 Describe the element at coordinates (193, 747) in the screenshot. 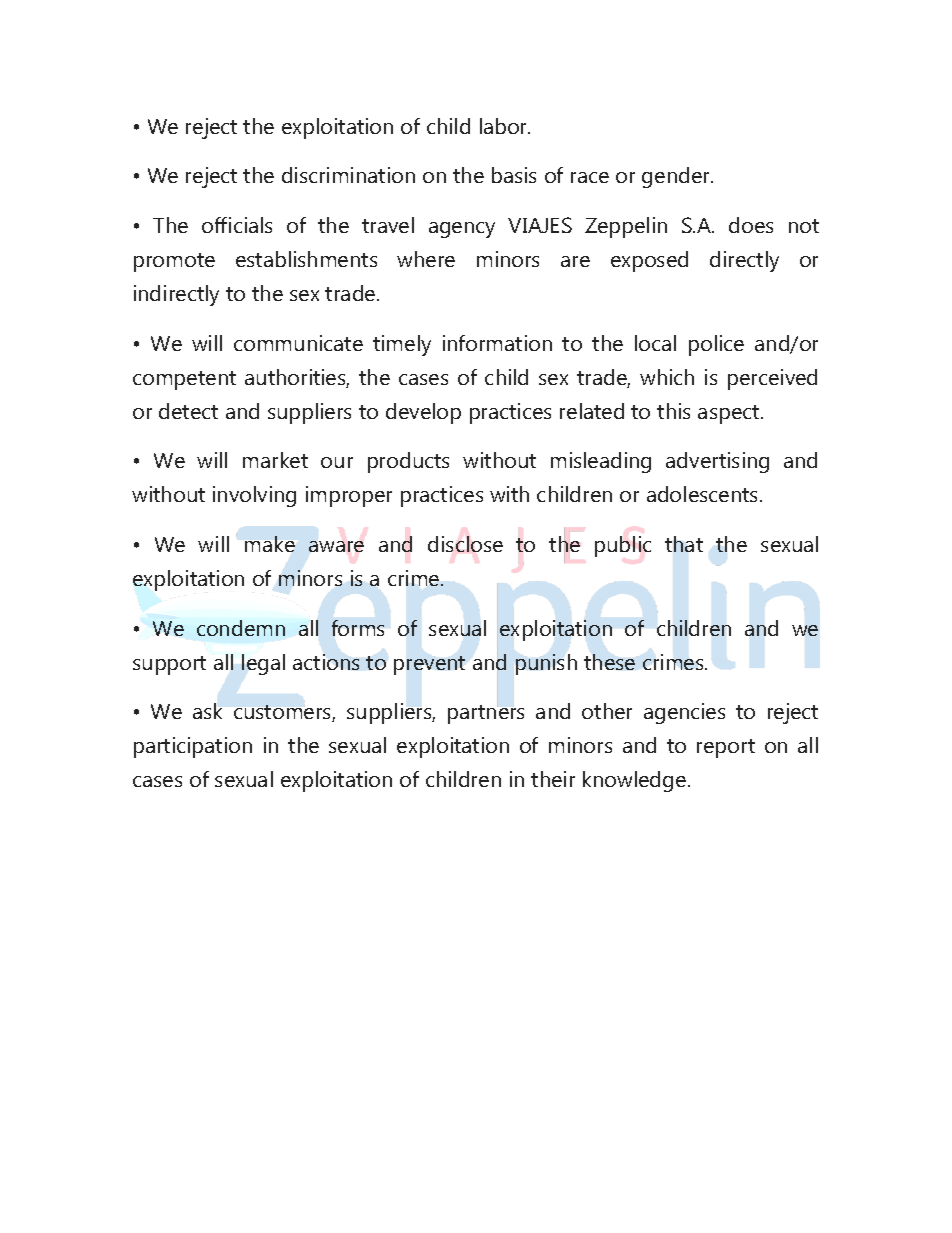

I see `participation` at that location.
